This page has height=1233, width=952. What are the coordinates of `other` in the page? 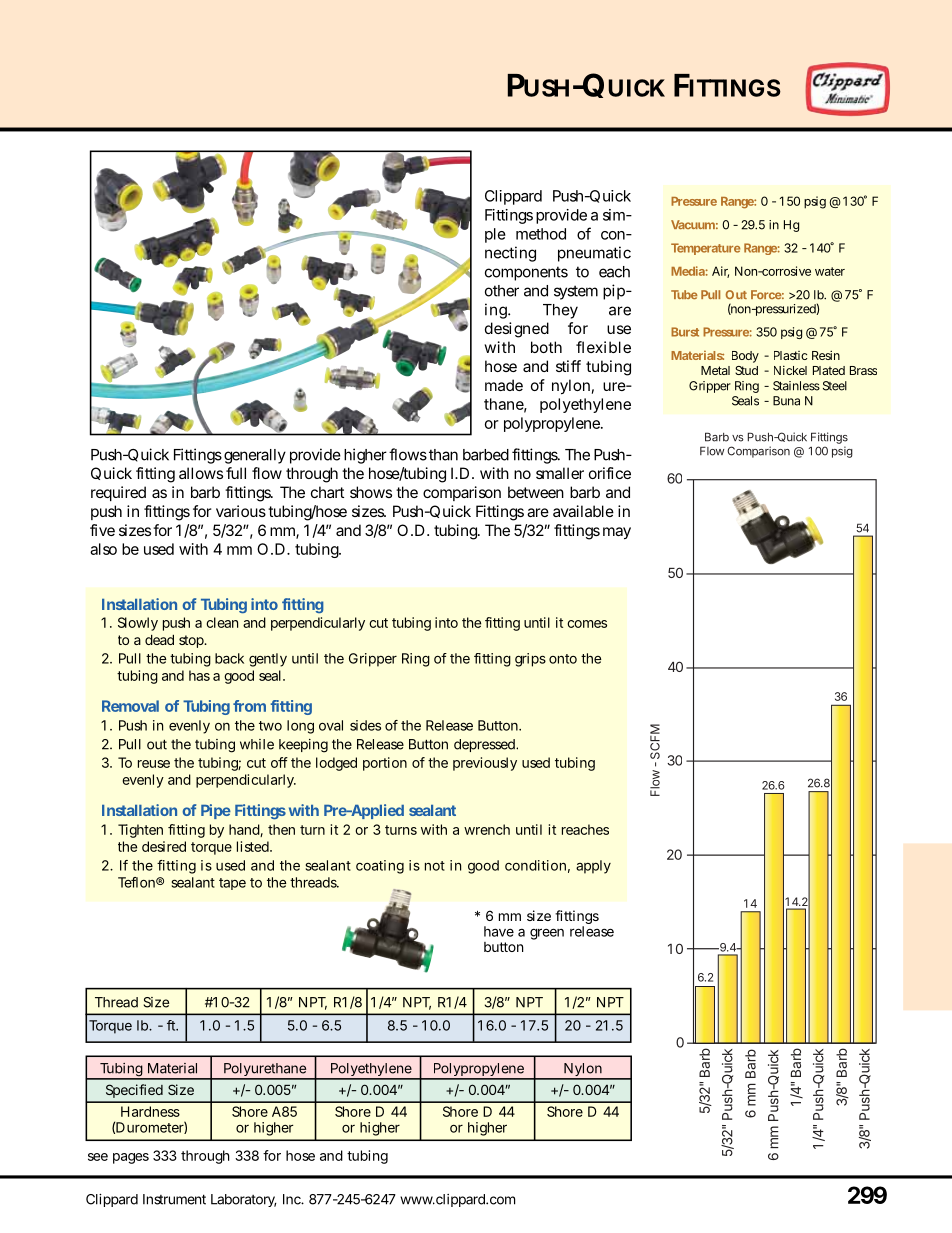 It's located at (502, 291).
